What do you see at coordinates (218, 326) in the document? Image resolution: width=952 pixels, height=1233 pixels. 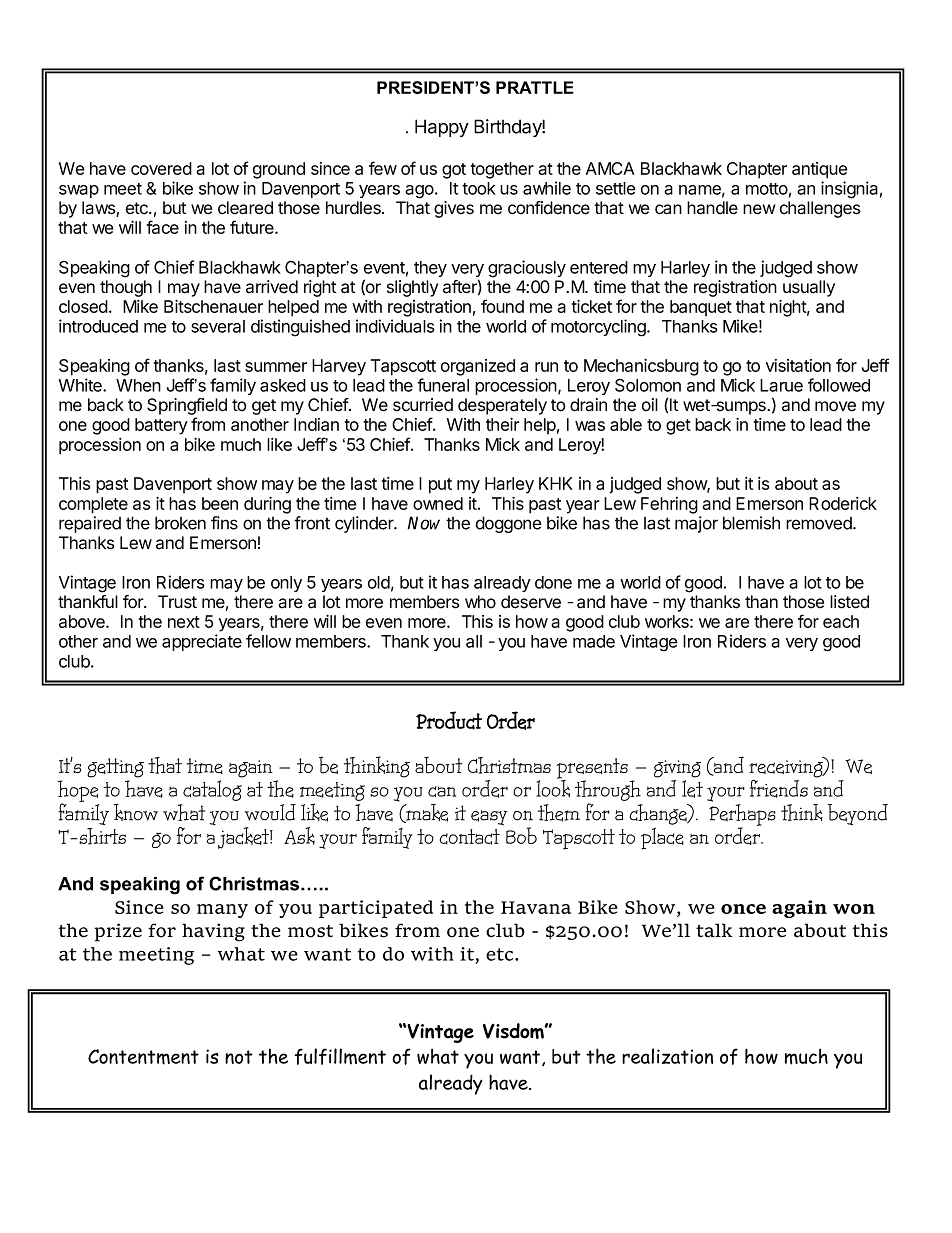 I see `several` at bounding box center [218, 326].
